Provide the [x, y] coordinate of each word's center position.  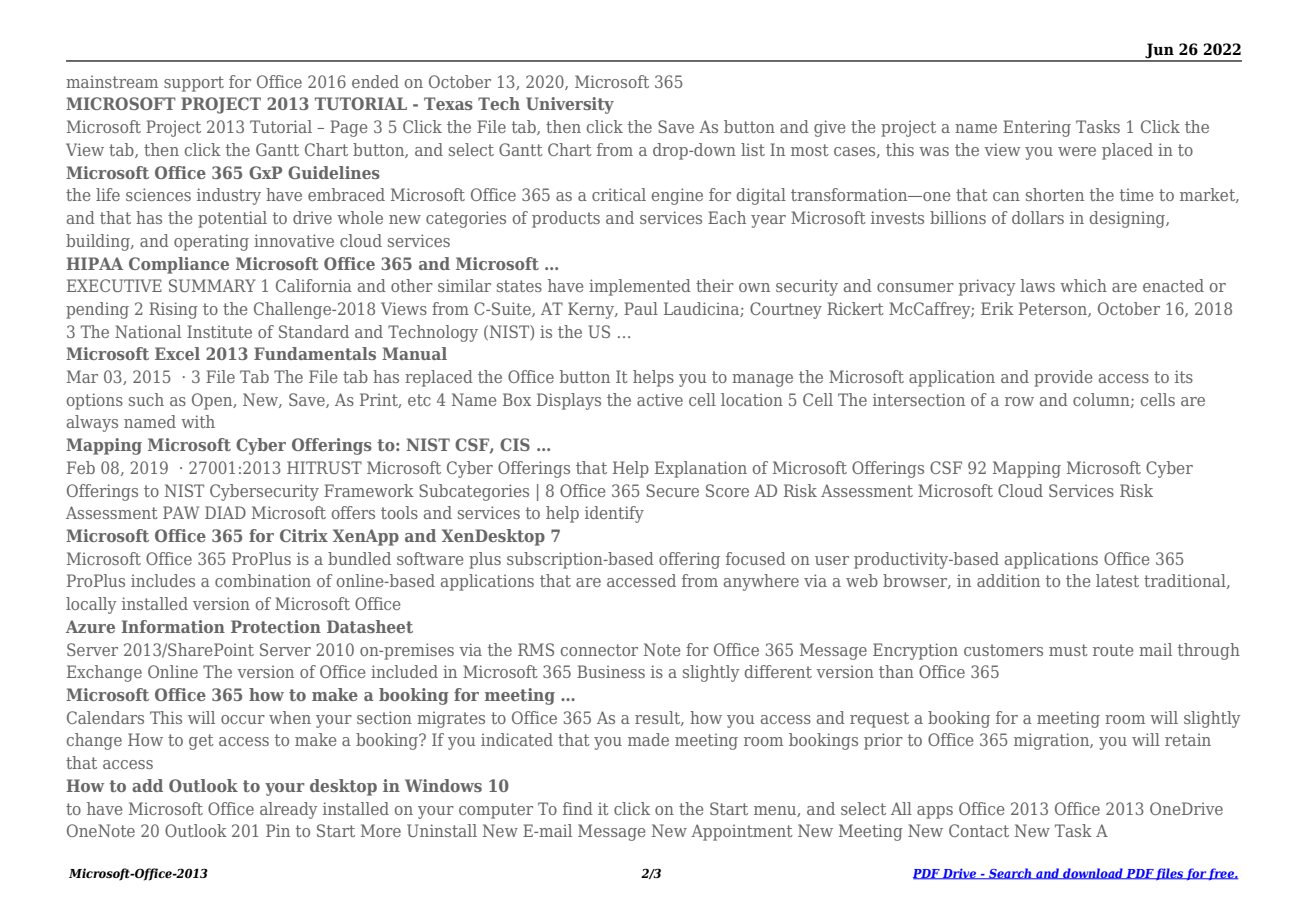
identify [614, 514]
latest [1117, 580]
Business [611, 671]
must [1068, 650]
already [289, 810]
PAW [181, 512]
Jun [1159, 52]
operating [211, 242]
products [566, 219]
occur [243, 719]
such [146, 399]
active [660, 399]
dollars [1038, 217]
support [194, 84]
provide [1063, 378]
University [570, 105]
